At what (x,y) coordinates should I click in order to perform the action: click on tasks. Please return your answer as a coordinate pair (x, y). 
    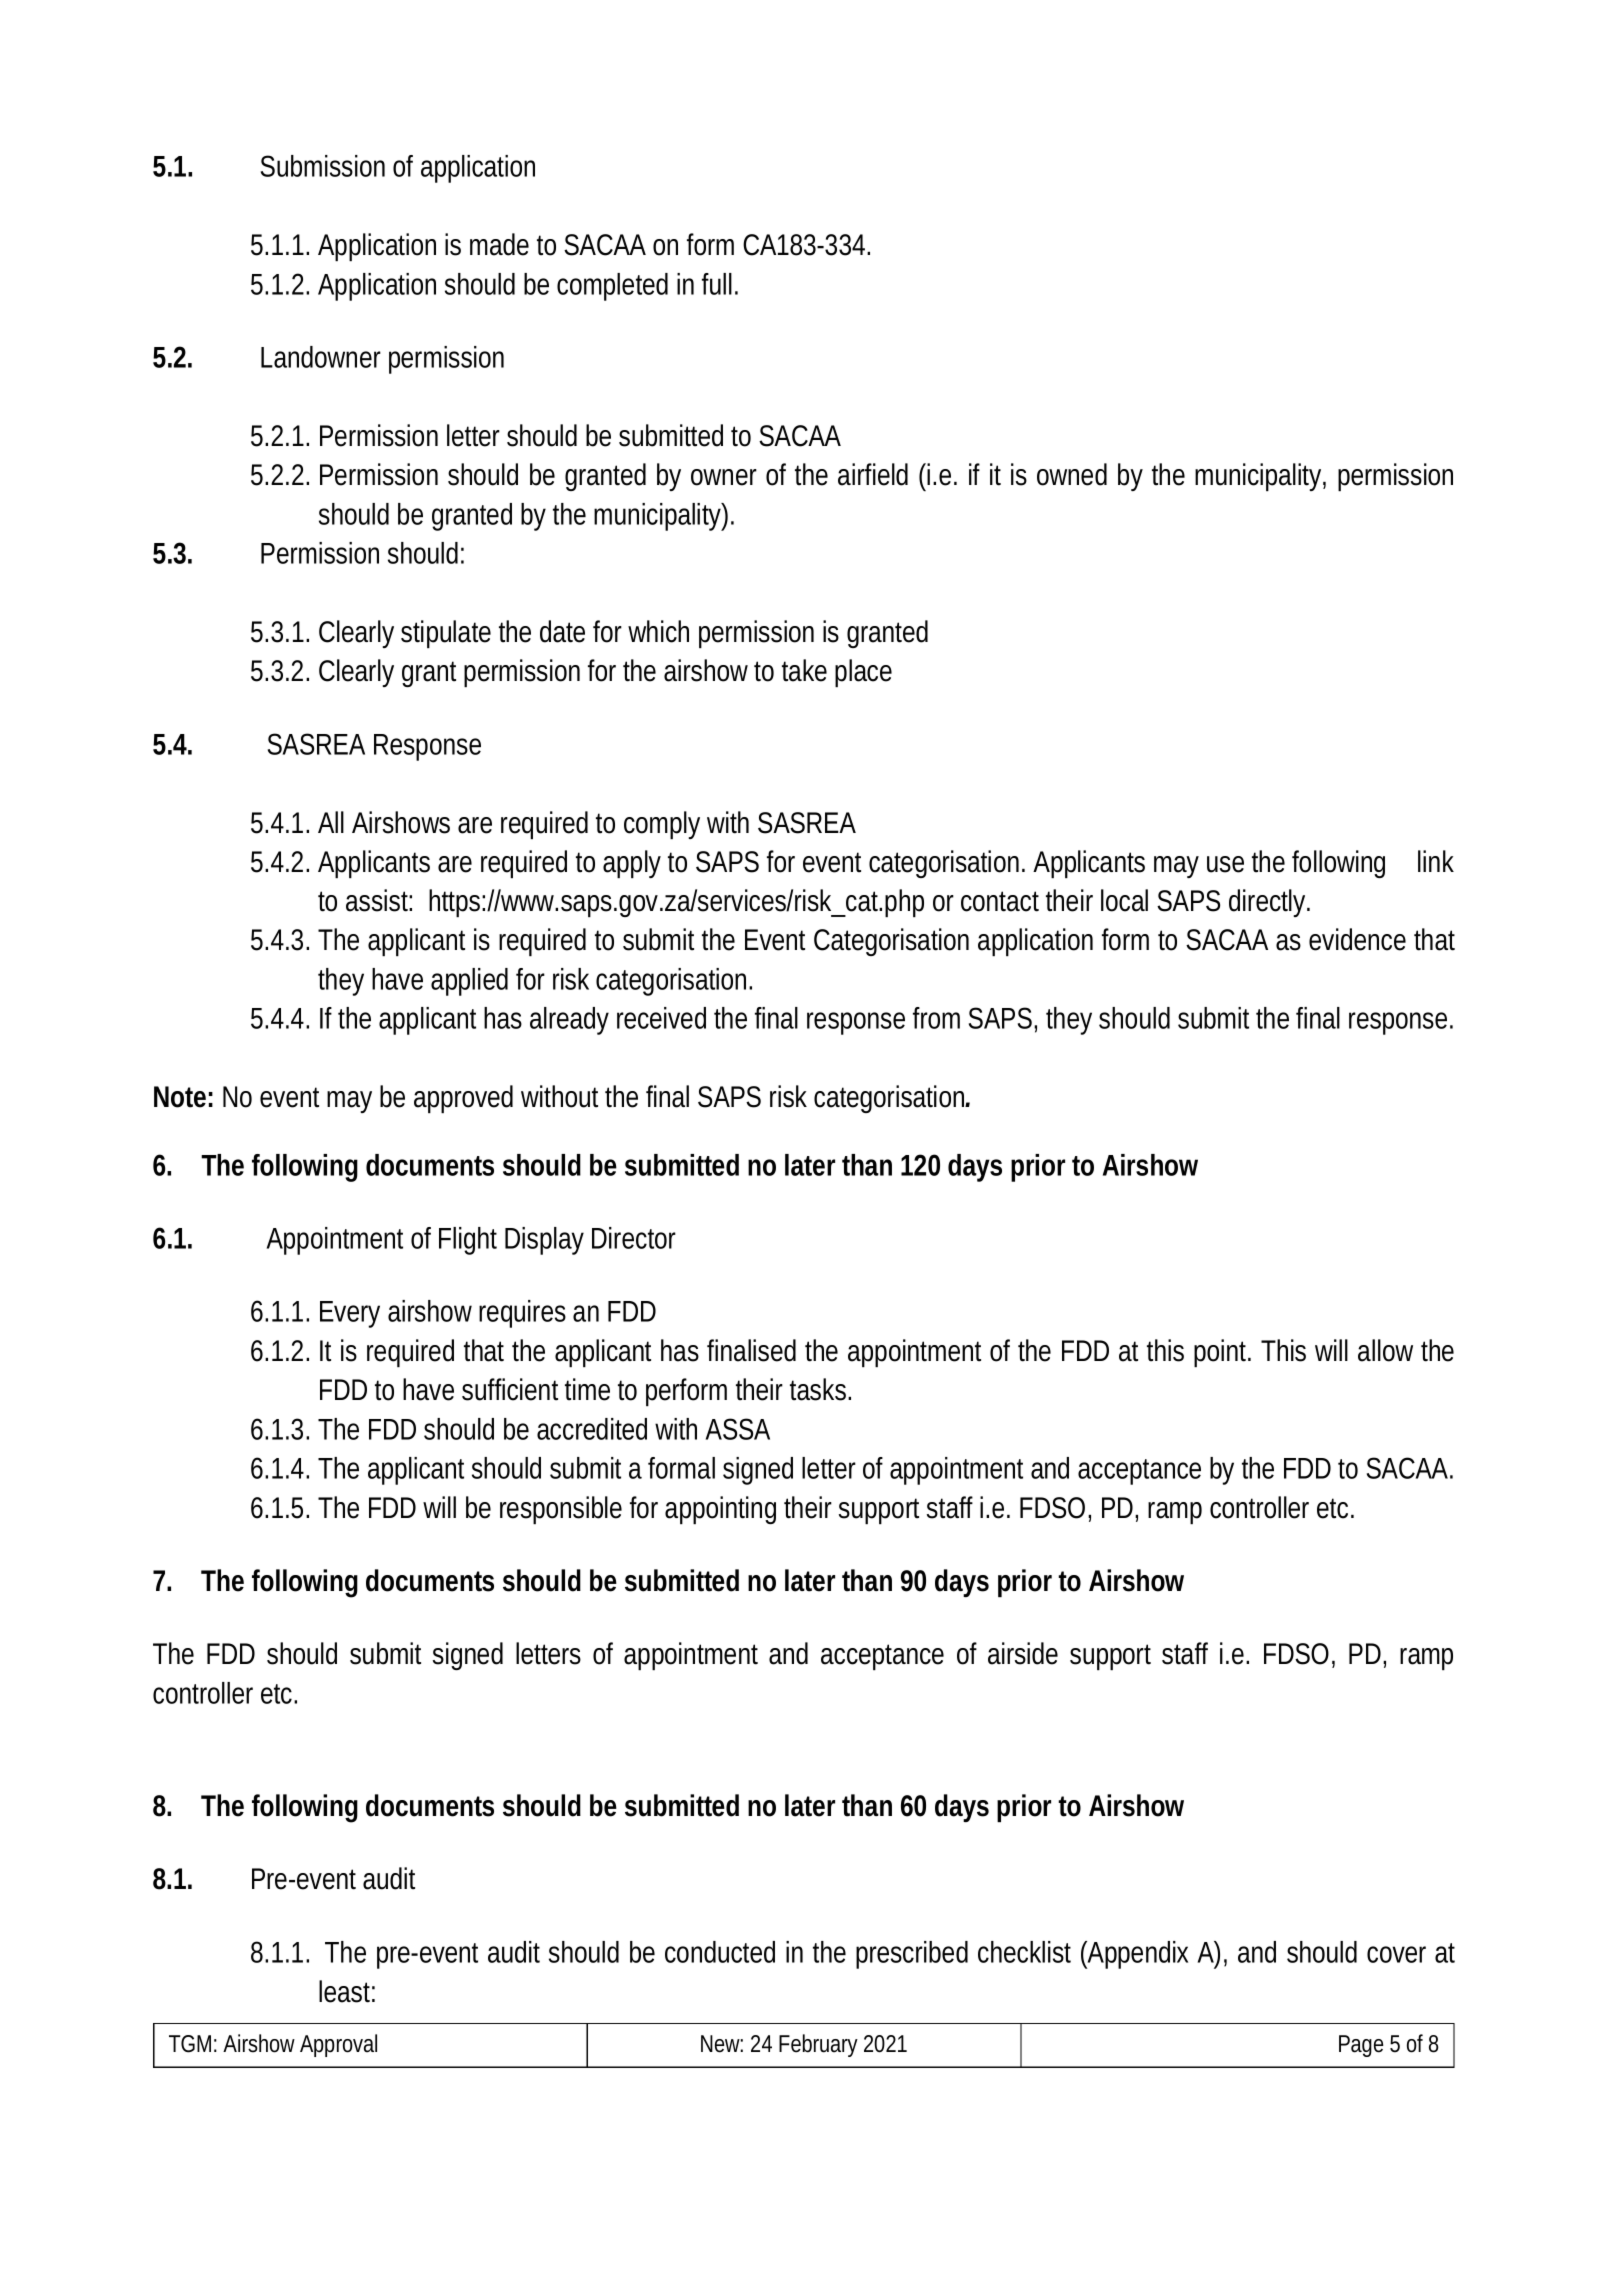
    Looking at the image, I should click on (820, 1389).
